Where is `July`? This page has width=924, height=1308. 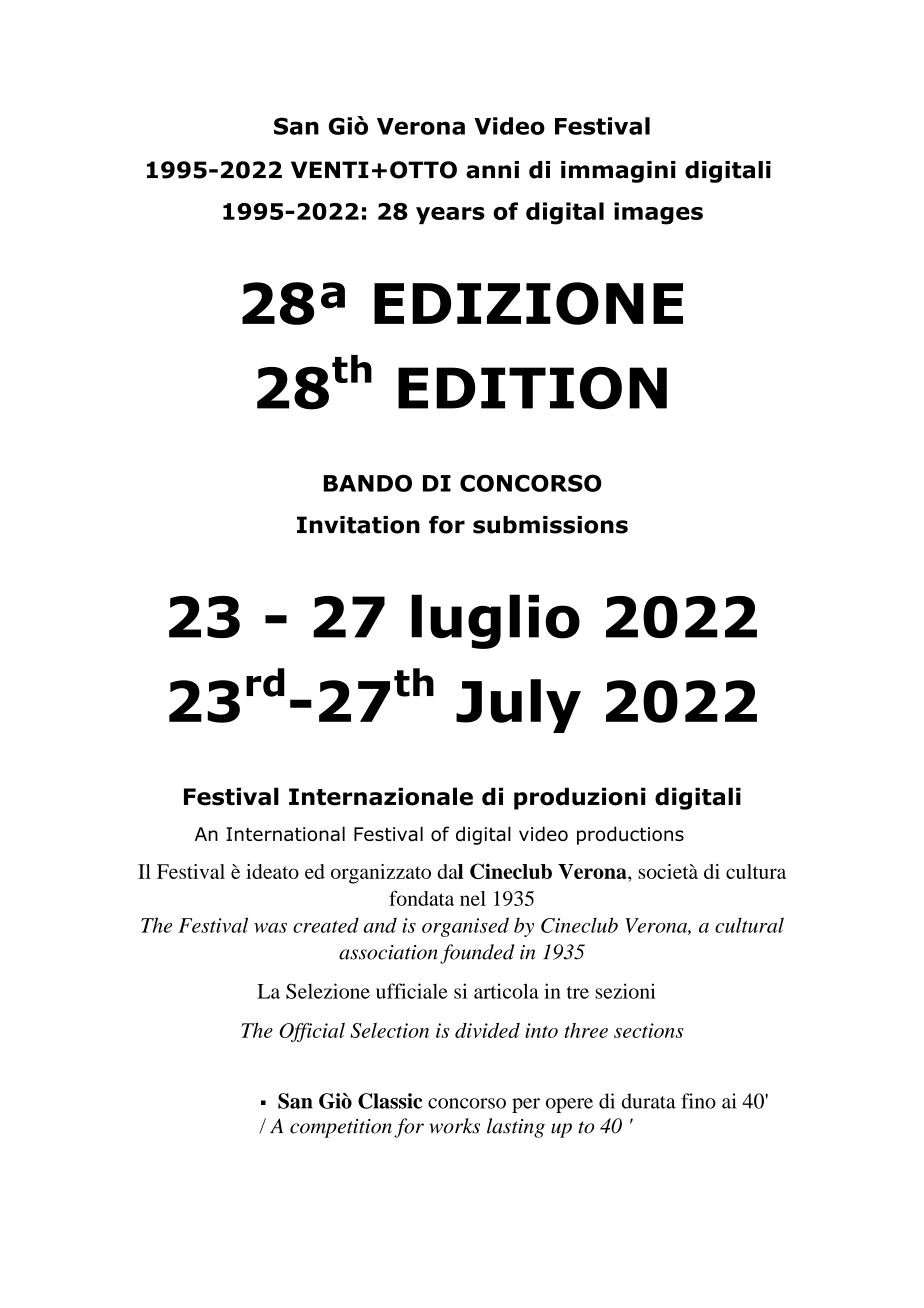 July is located at coordinates (518, 706).
